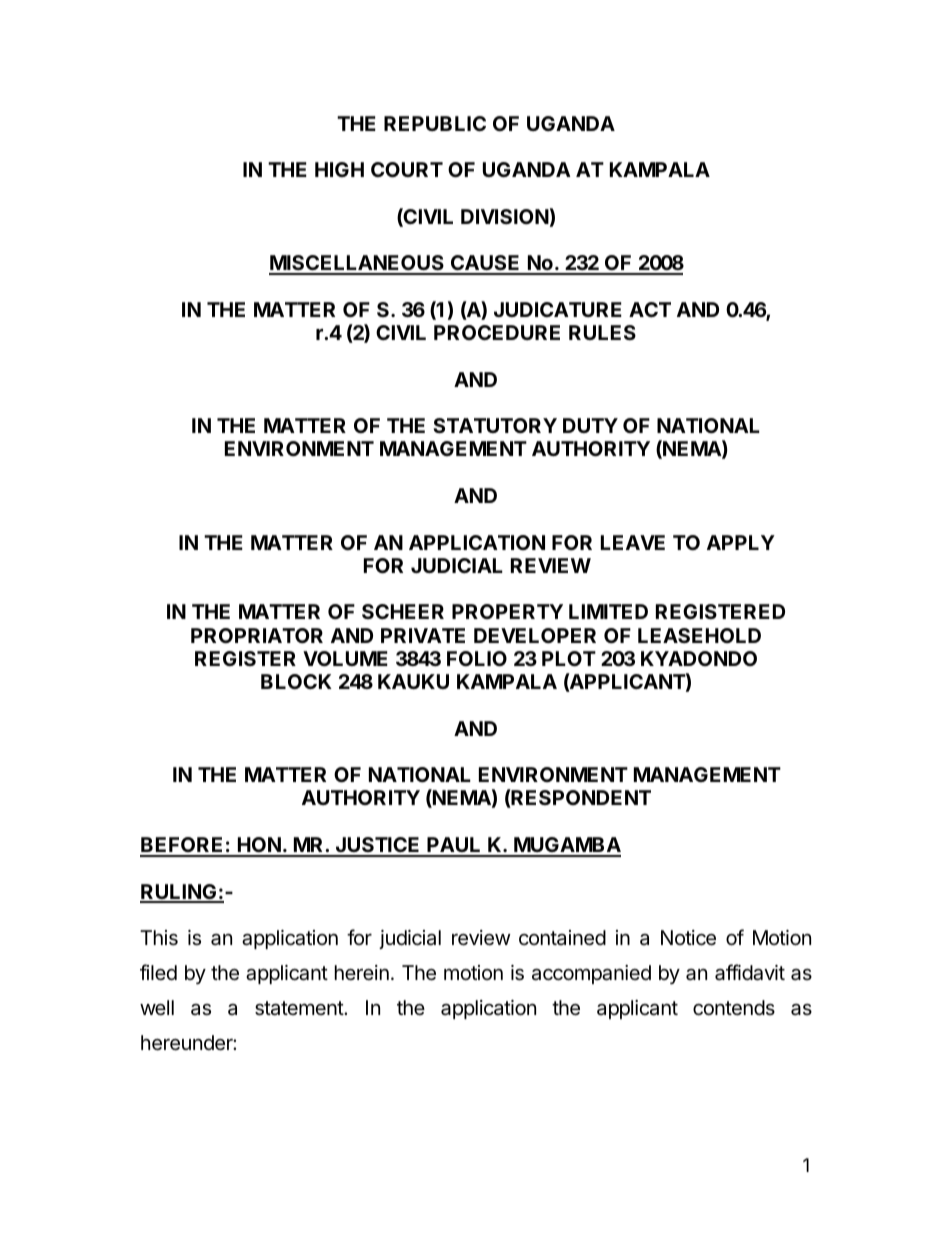 Image resolution: width=952 pixels, height=1233 pixels. Describe the element at coordinates (362, 972) in the screenshot. I see `herein` at that location.
